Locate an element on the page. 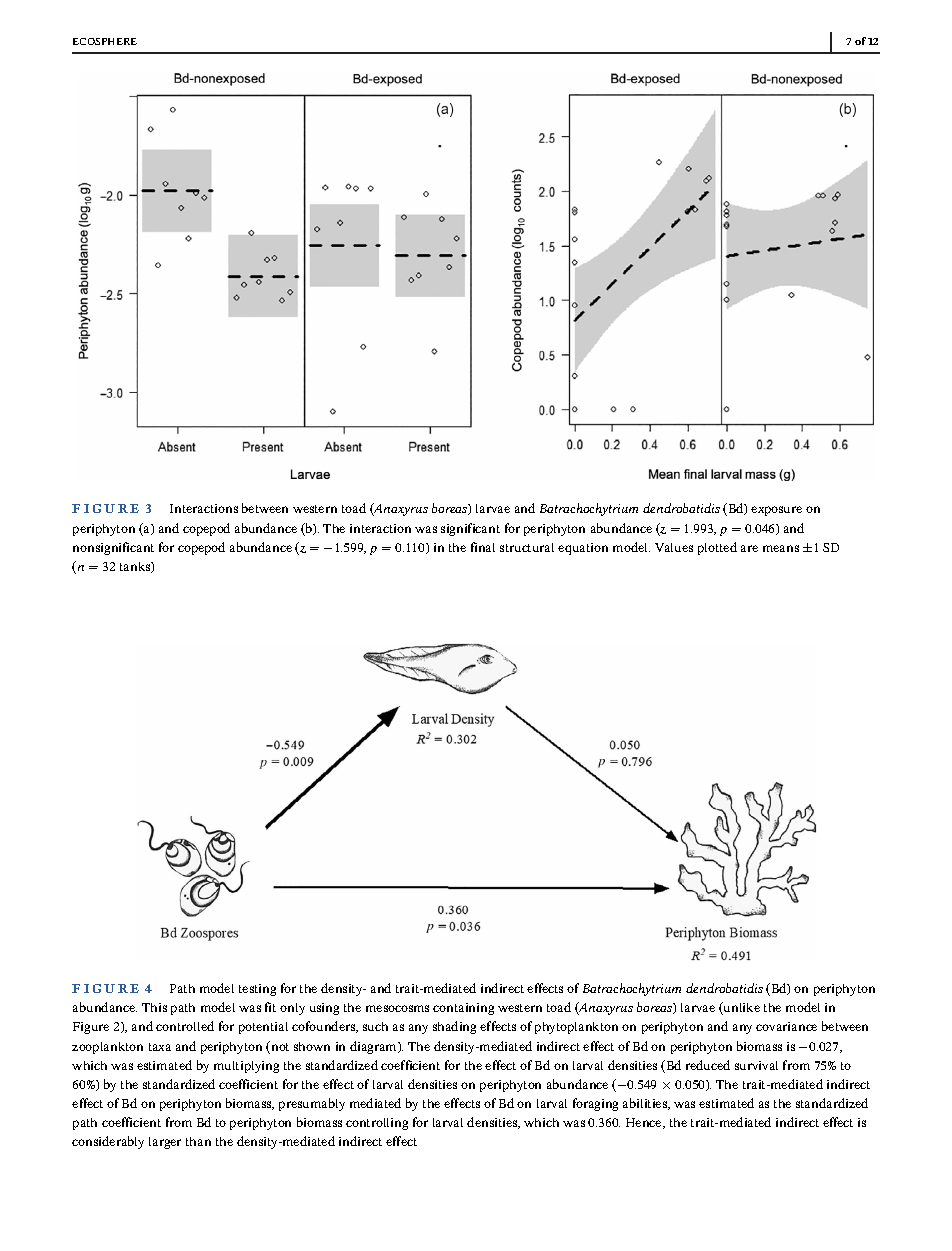 The image size is (952, 1251). containing is located at coordinates (463, 1009).
